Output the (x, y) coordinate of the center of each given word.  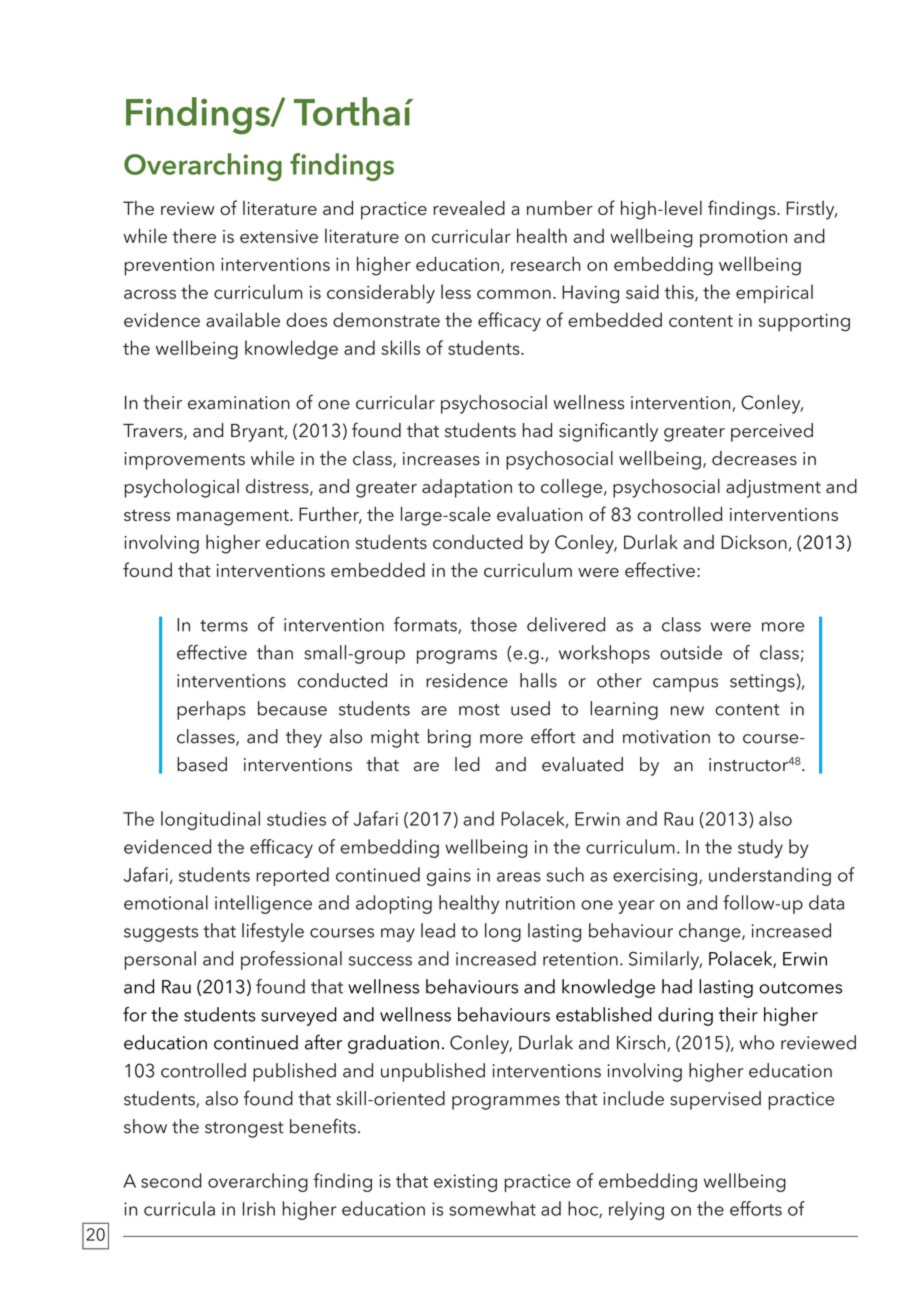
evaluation (540, 514)
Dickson (754, 541)
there (194, 235)
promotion (743, 239)
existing (465, 1183)
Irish (259, 1208)
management (234, 517)
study (760, 848)
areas (519, 877)
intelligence (263, 904)
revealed (469, 207)
